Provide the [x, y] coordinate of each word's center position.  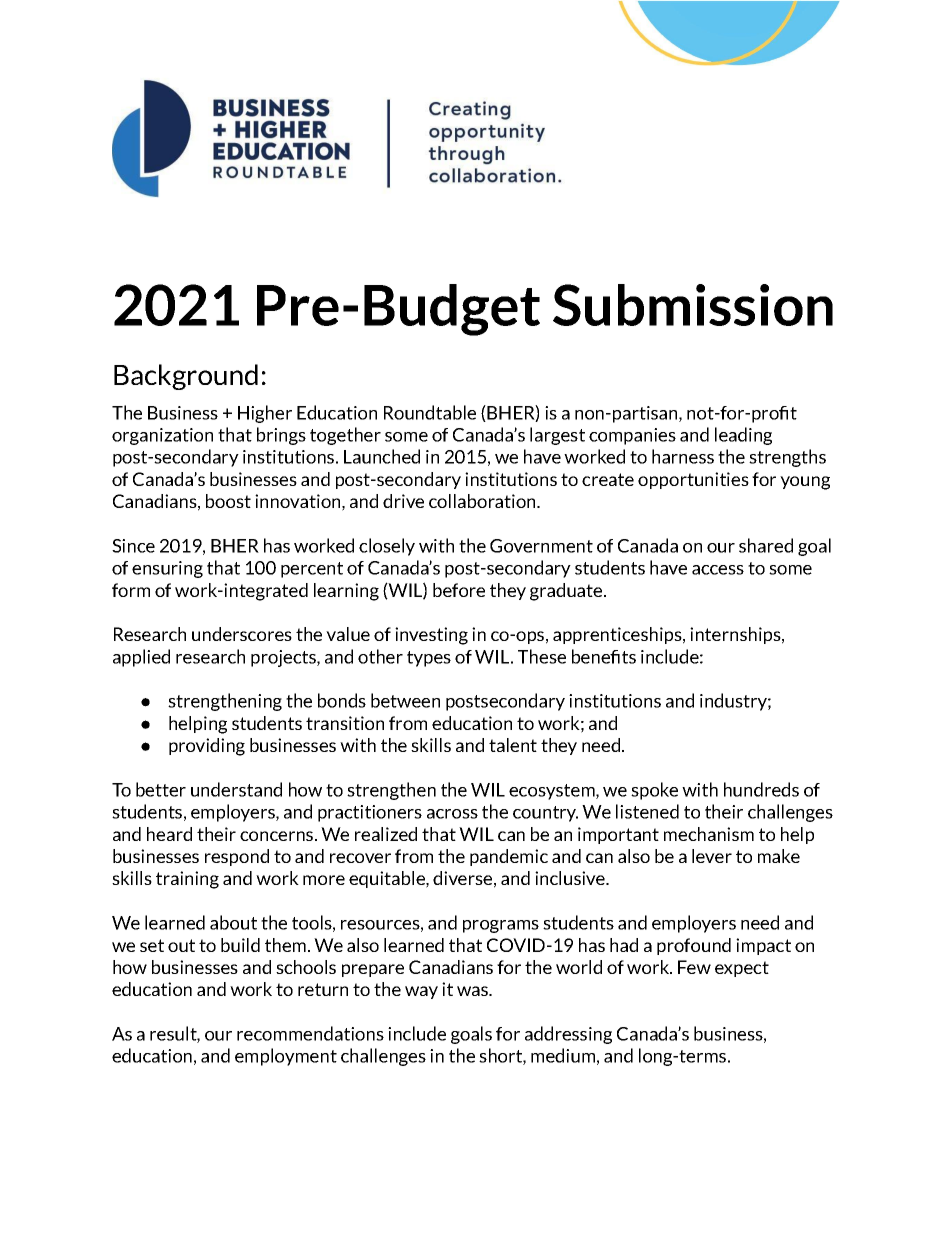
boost [228, 501]
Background [186, 377]
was [474, 991]
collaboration [483, 501]
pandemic [509, 857]
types [429, 659]
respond [237, 857]
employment [286, 1057]
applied [141, 658]
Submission [693, 305]
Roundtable [430, 412]
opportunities [693, 480]
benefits [604, 656]
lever [712, 856]
